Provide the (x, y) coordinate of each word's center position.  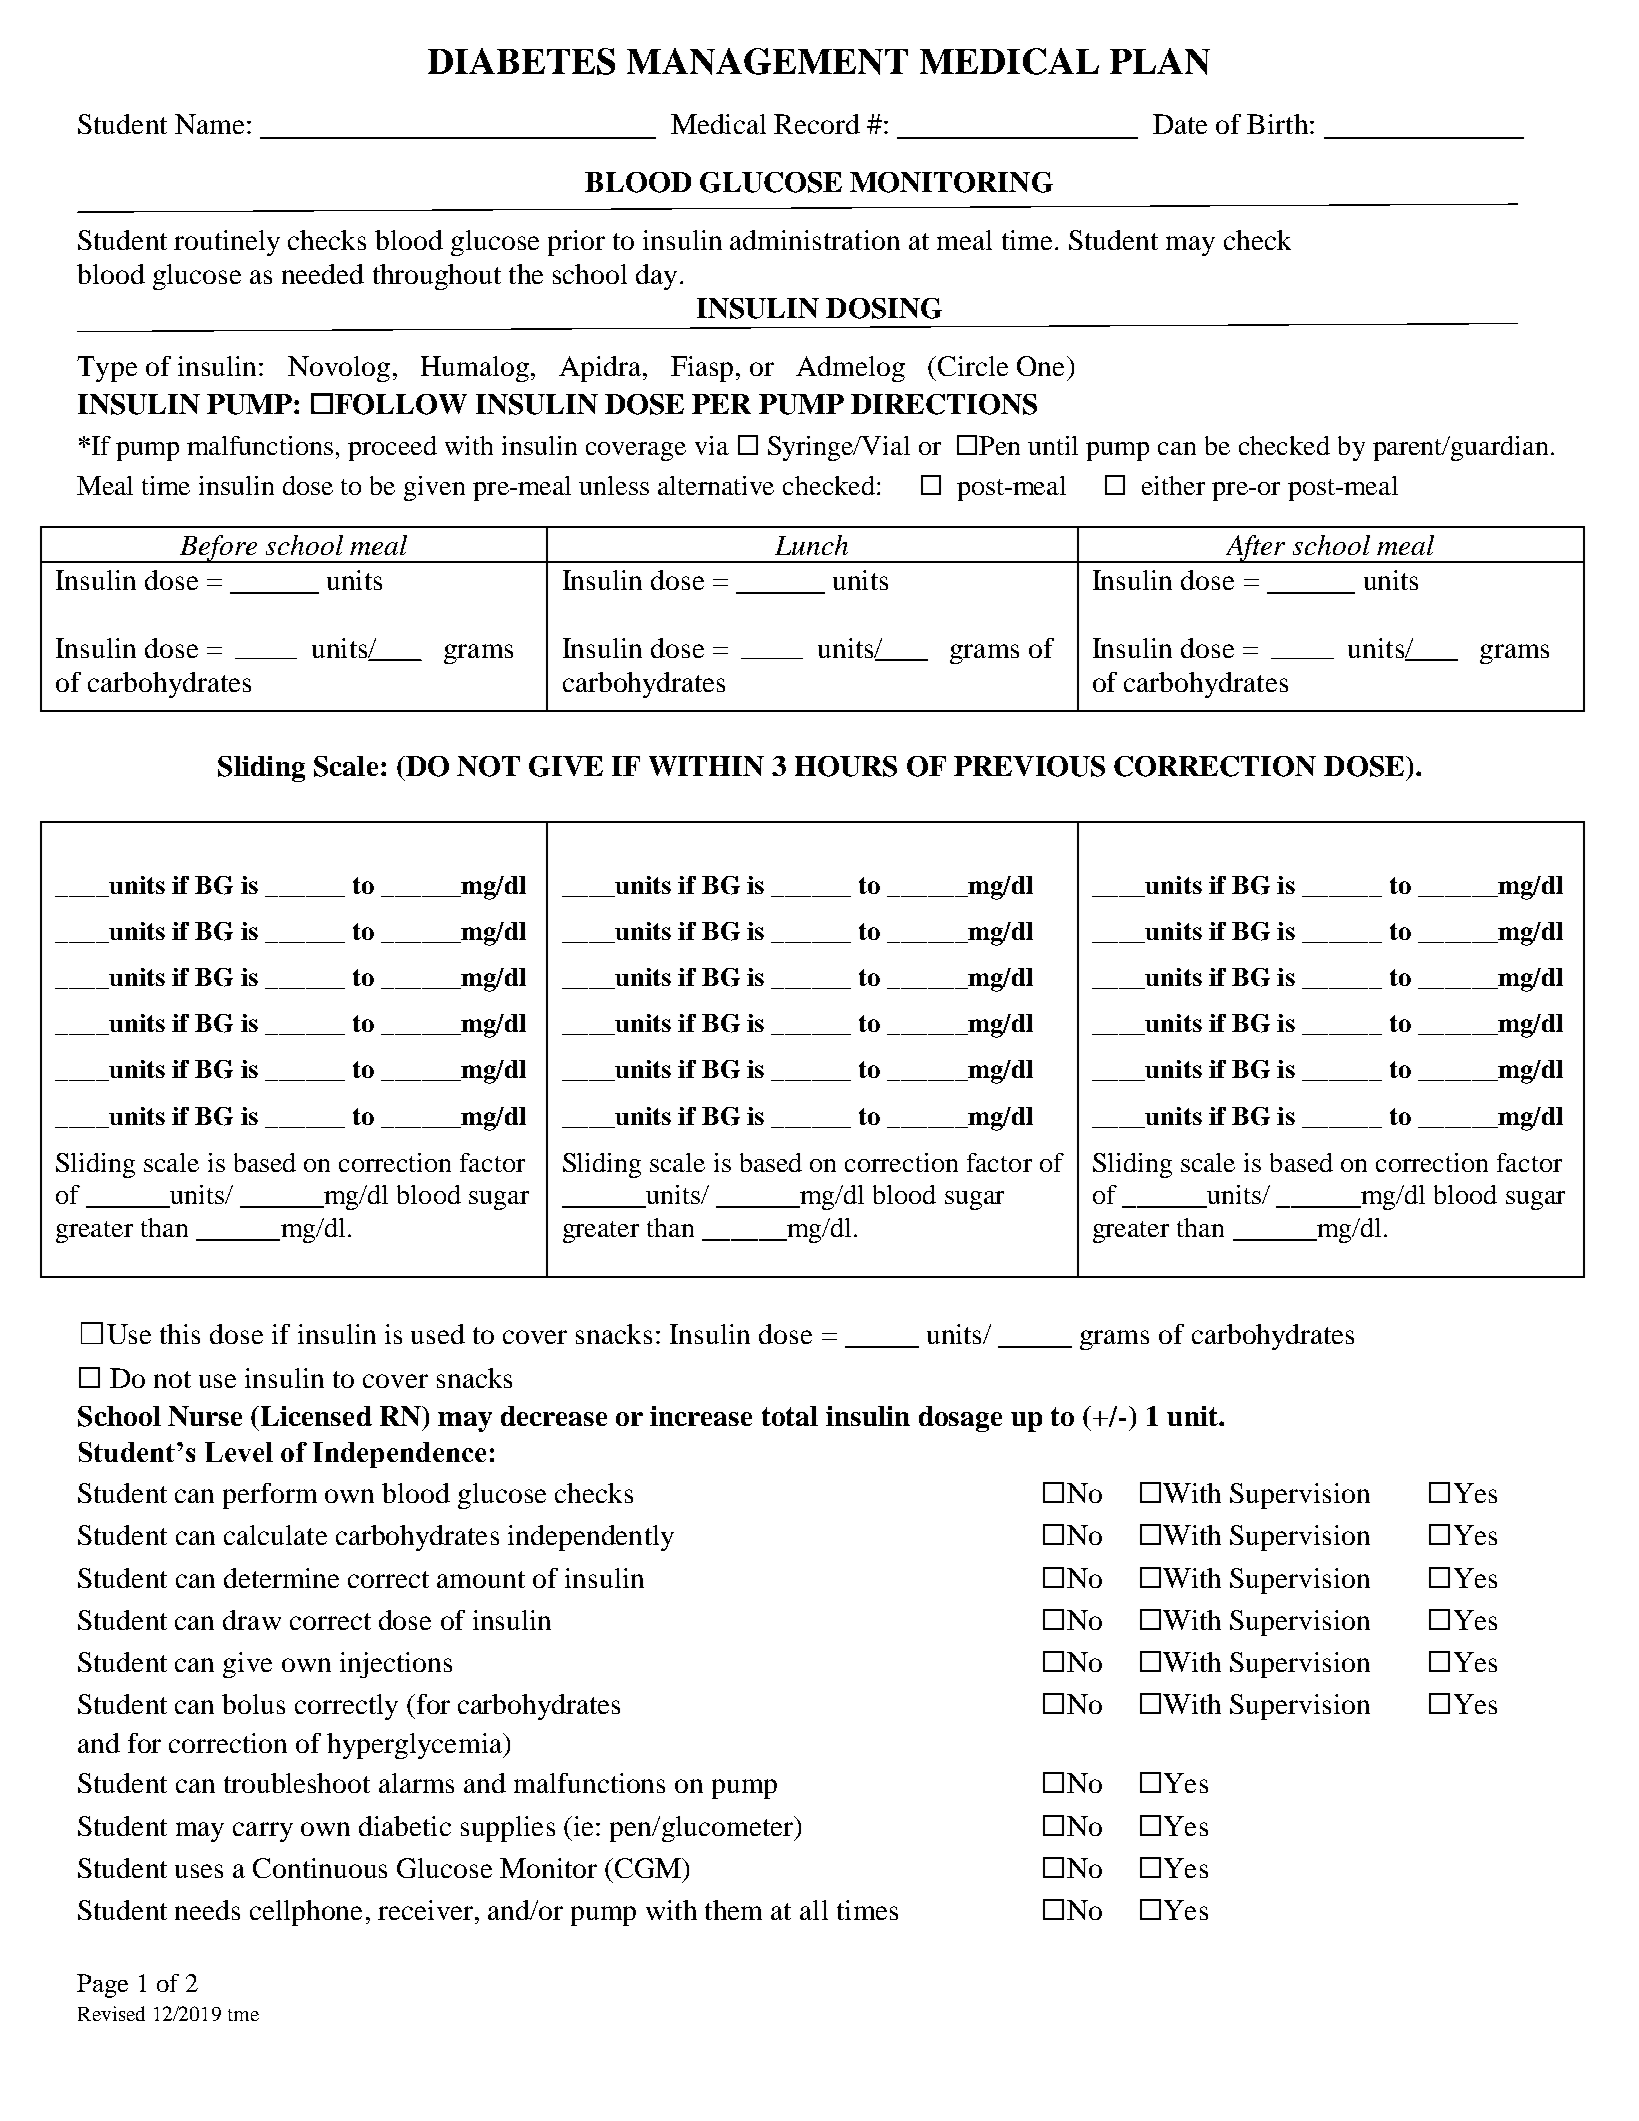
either (1173, 485)
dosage (960, 1419)
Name (209, 124)
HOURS (846, 766)
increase (701, 1416)
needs (207, 1910)
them (733, 1910)
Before (218, 549)
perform (270, 1496)
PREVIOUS (1029, 766)
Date (1180, 124)
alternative (716, 485)
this (180, 1334)
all (814, 1910)
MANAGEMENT (767, 61)
